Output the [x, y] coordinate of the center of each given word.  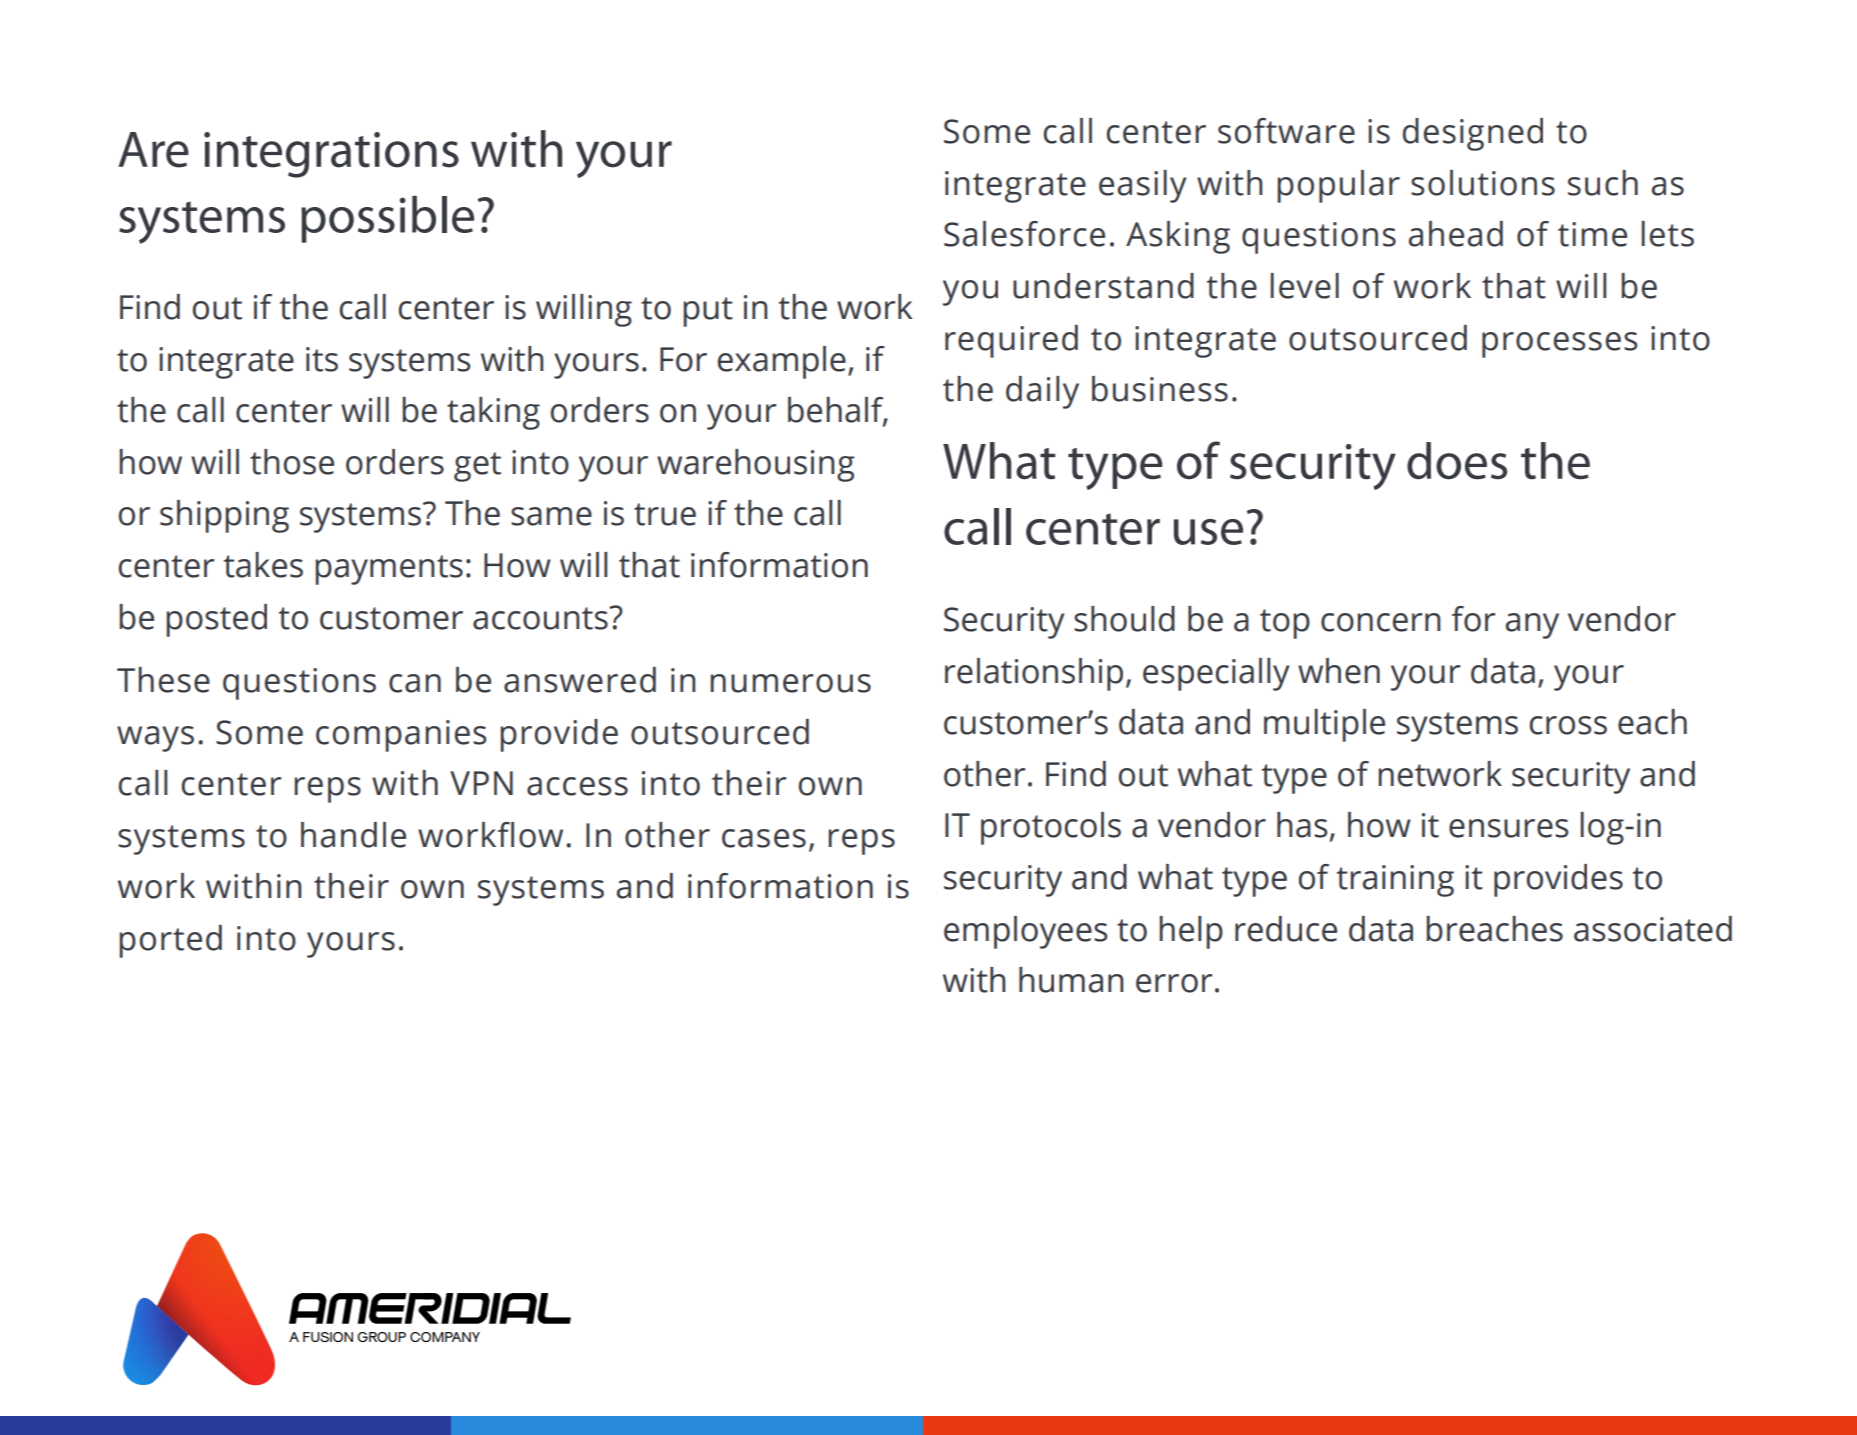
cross [1568, 725]
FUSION [328, 1337]
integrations [331, 155]
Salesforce [1024, 234]
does [1457, 461]
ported [170, 941]
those [292, 462]
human [1071, 980]
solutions [1483, 183]
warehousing [756, 465]
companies [401, 736]
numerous [790, 683]
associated [1653, 929]
